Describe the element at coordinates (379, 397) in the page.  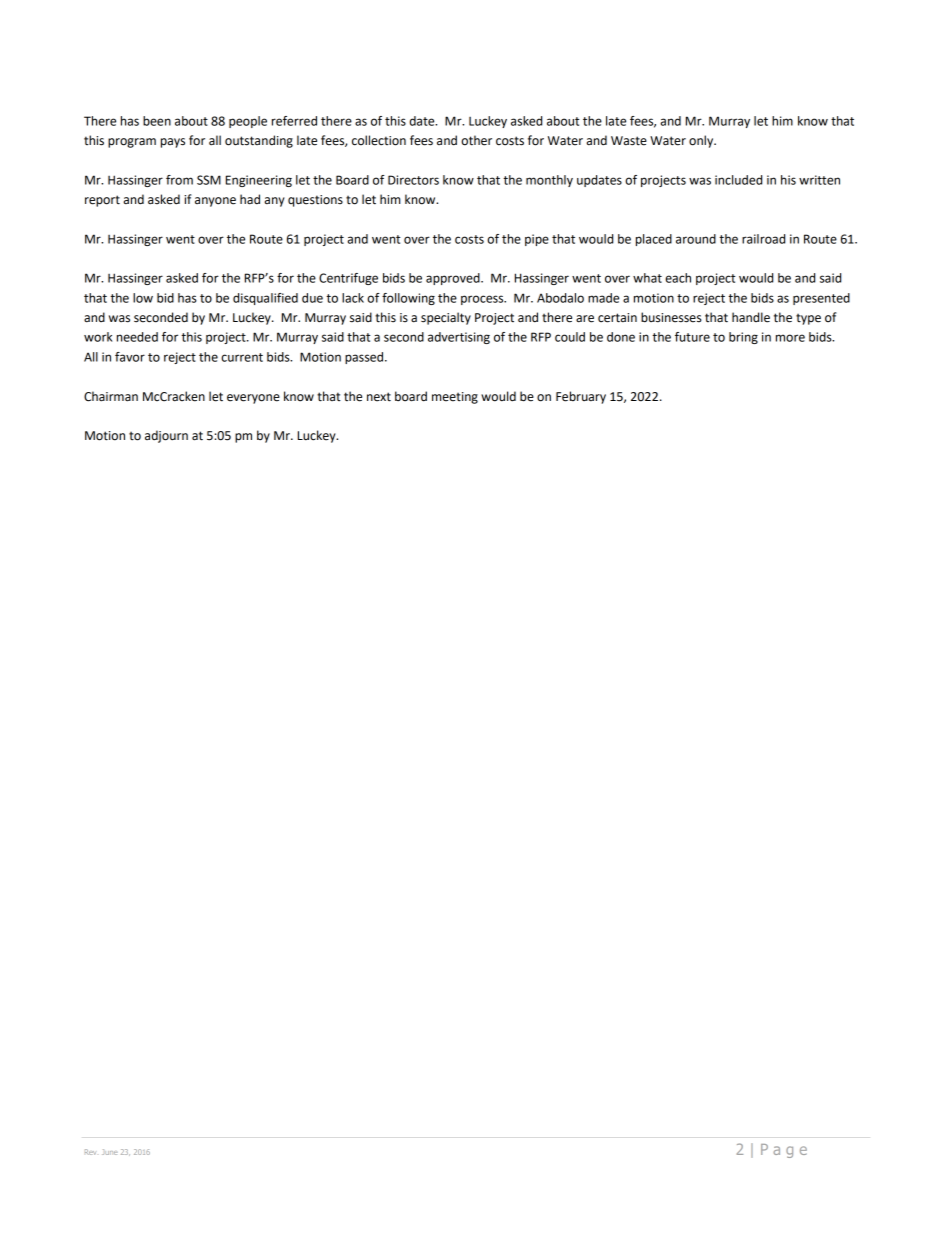
I see `next` at that location.
